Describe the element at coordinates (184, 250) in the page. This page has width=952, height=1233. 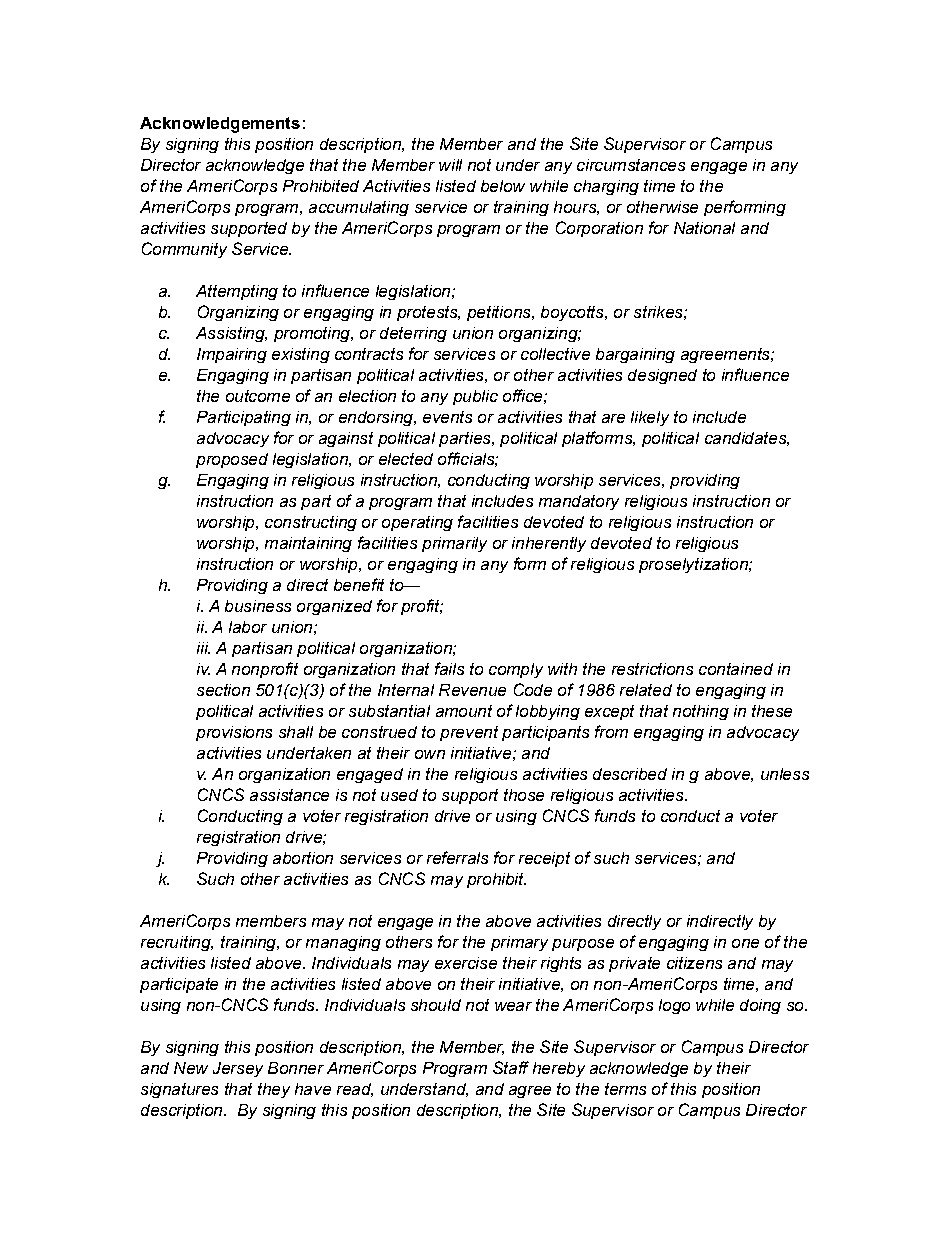
I see `Community` at that location.
